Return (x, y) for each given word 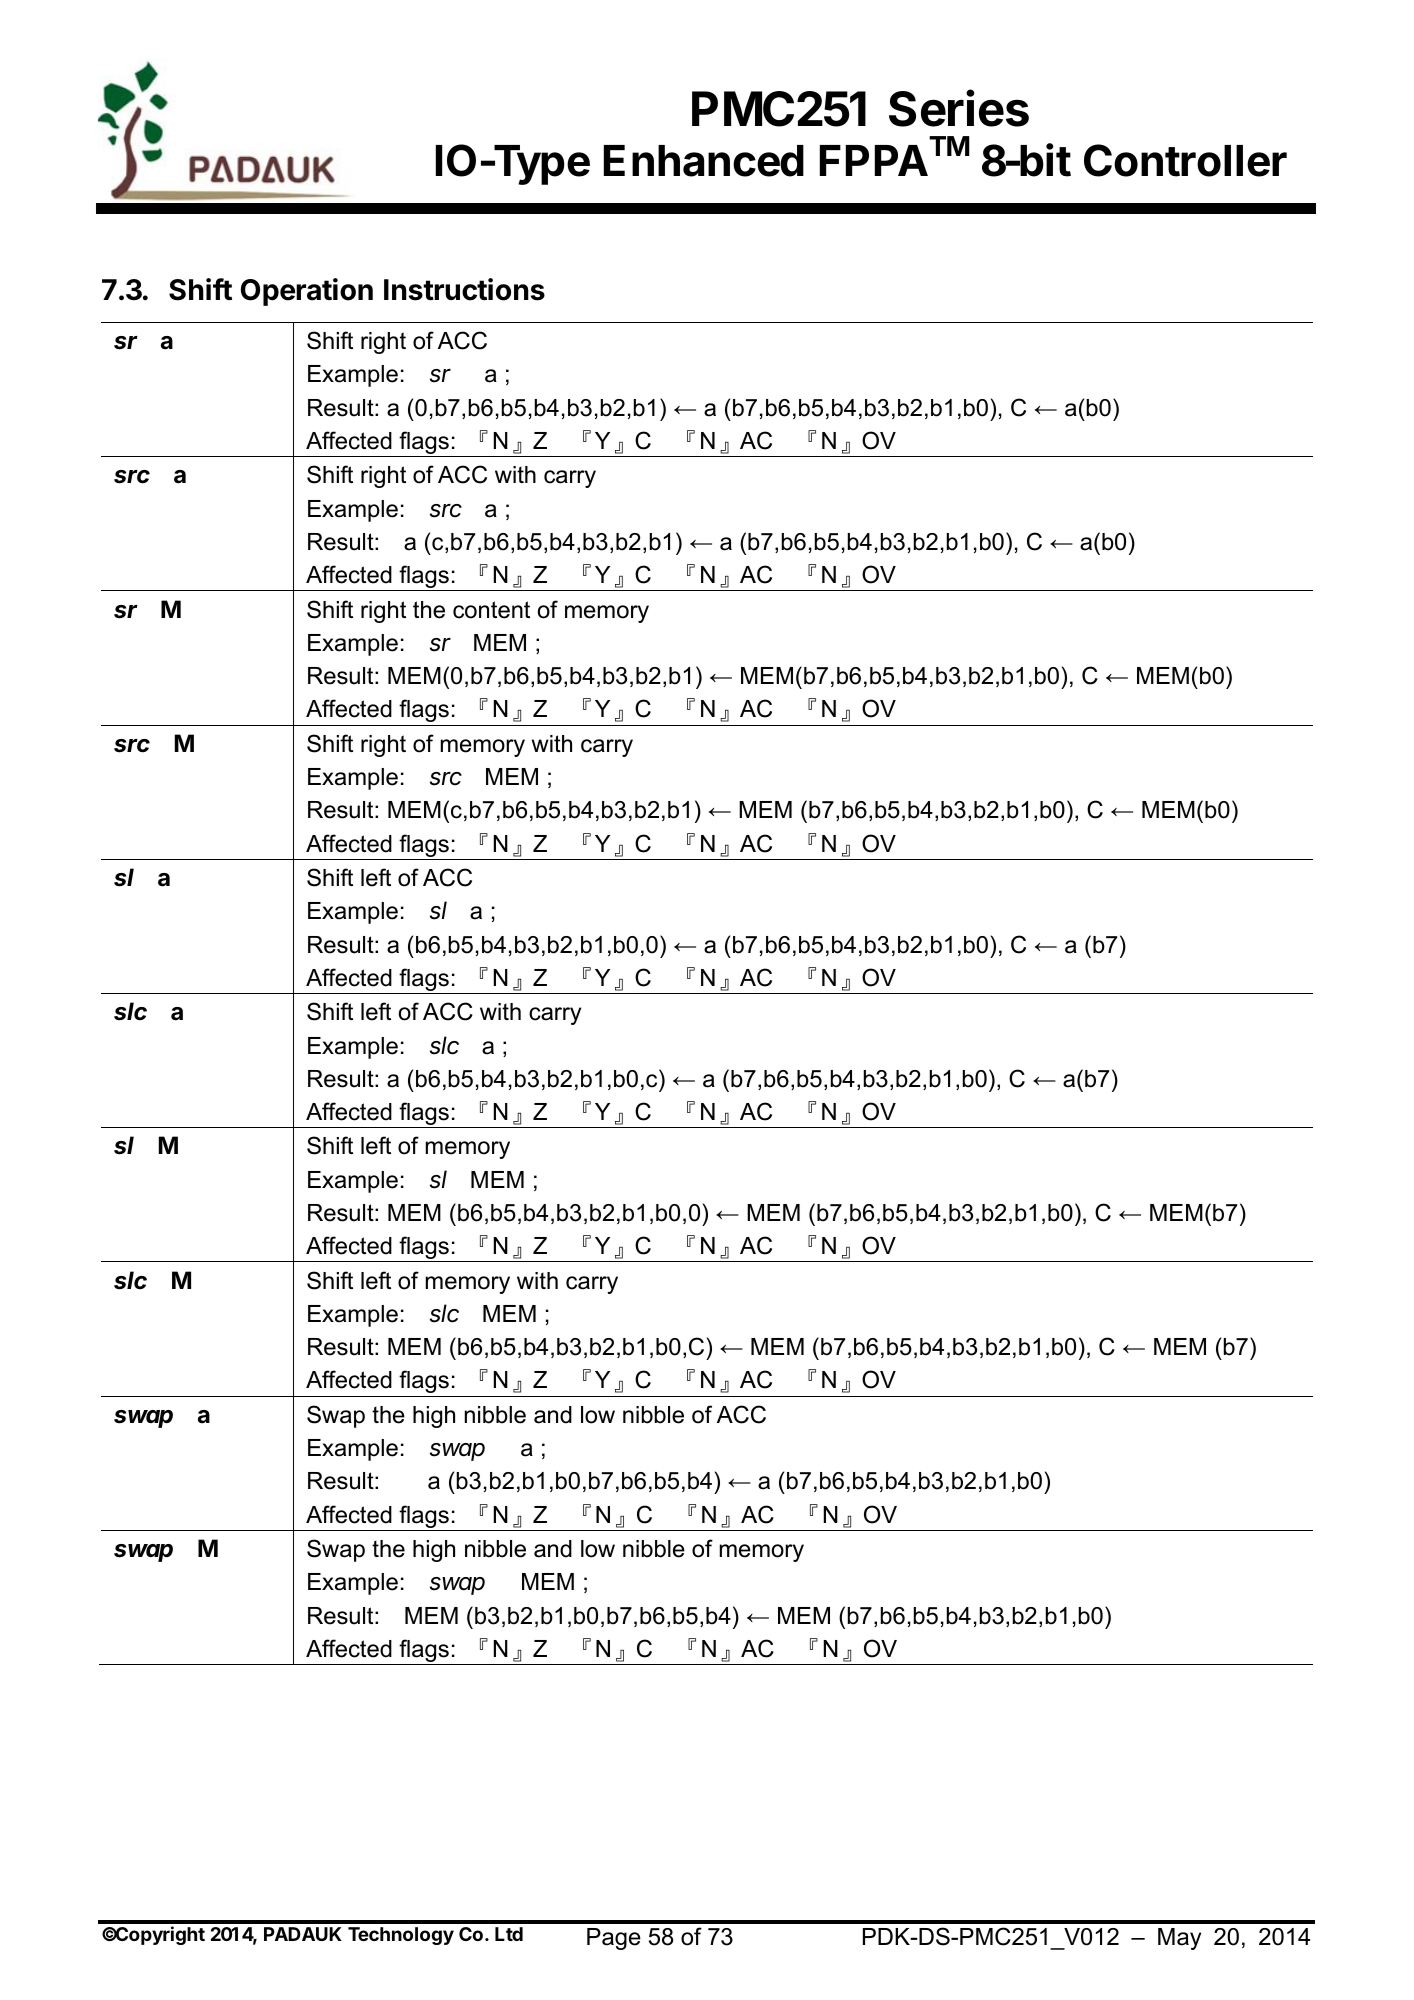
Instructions (464, 289)
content (491, 610)
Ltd (509, 1934)
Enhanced (704, 161)
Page (614, 1939)
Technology (401, 1936)
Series (959, 108)
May (1179, 1939)
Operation (307, 292)
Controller (1185, 160)
